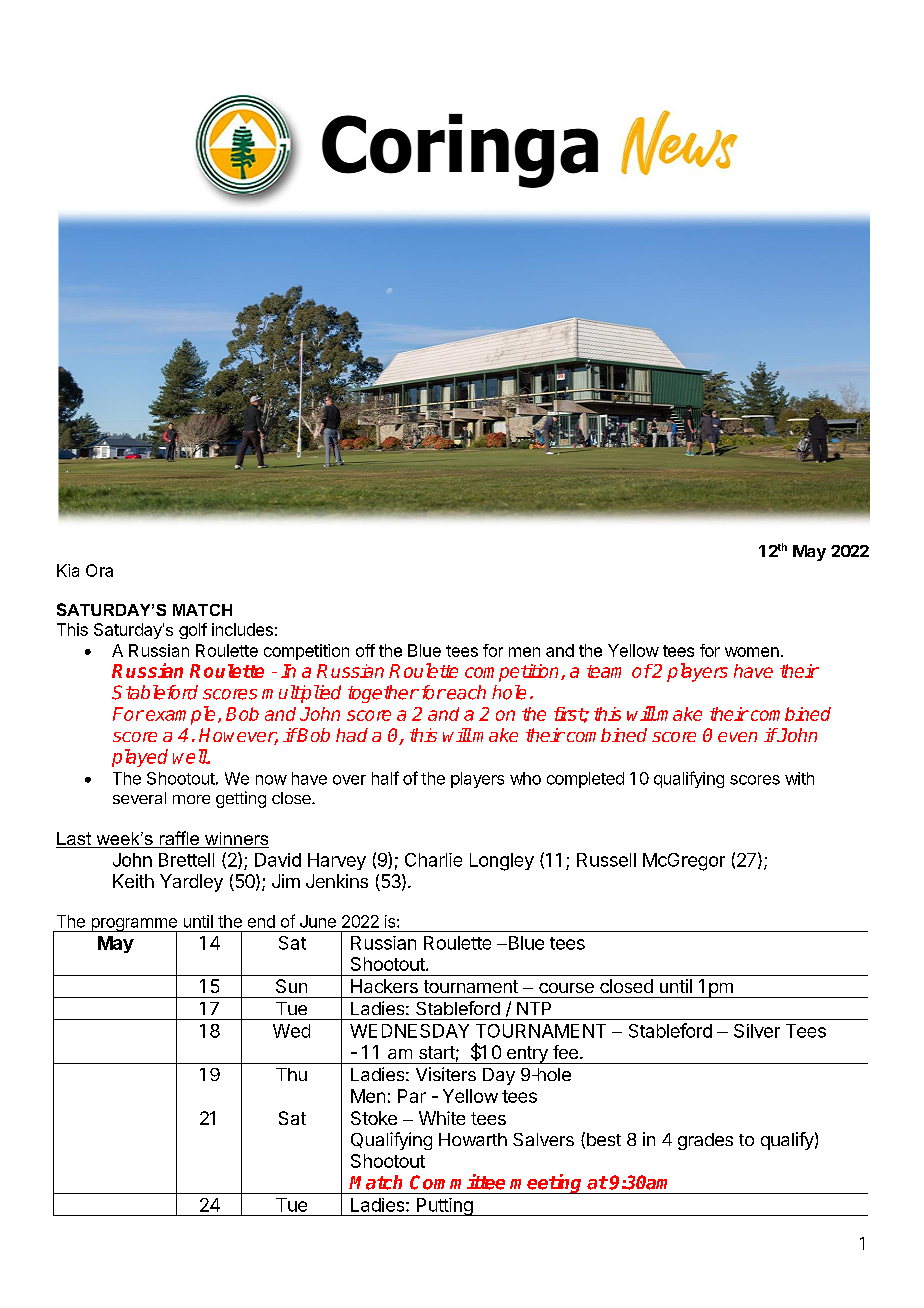 This document has width=924, height=1308. What do you see at coordinates (705, 1141) in the document?
I see `grades` at bounding box center [705, 1141].
